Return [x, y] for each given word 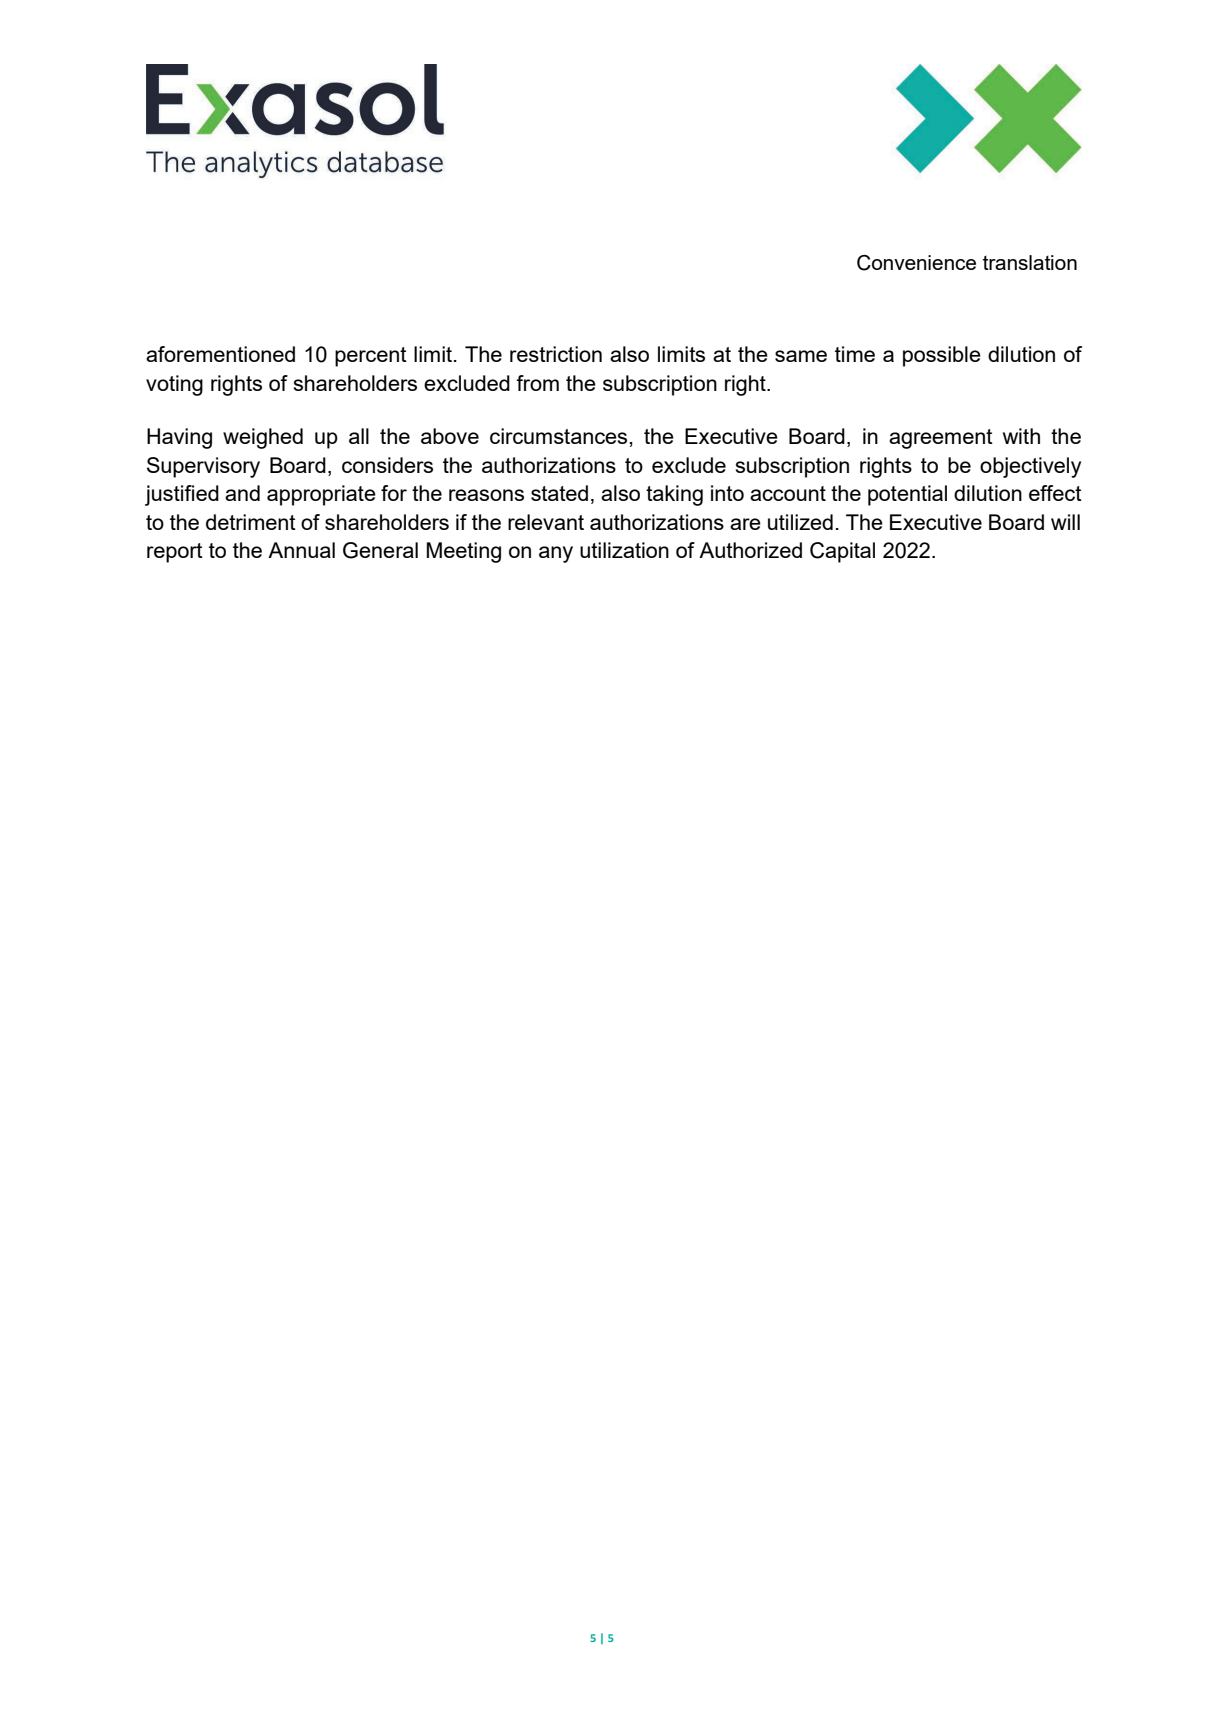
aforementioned [220, 354]
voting [174, 385]
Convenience [916, 263]
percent [371, 357]
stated [559, 493]
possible [942, 356]
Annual [301, 550]
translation [1030, 262]
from [537, 383]
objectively [1030, 467]
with [1021, 436]
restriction [556, 354]
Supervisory [203, 467]
